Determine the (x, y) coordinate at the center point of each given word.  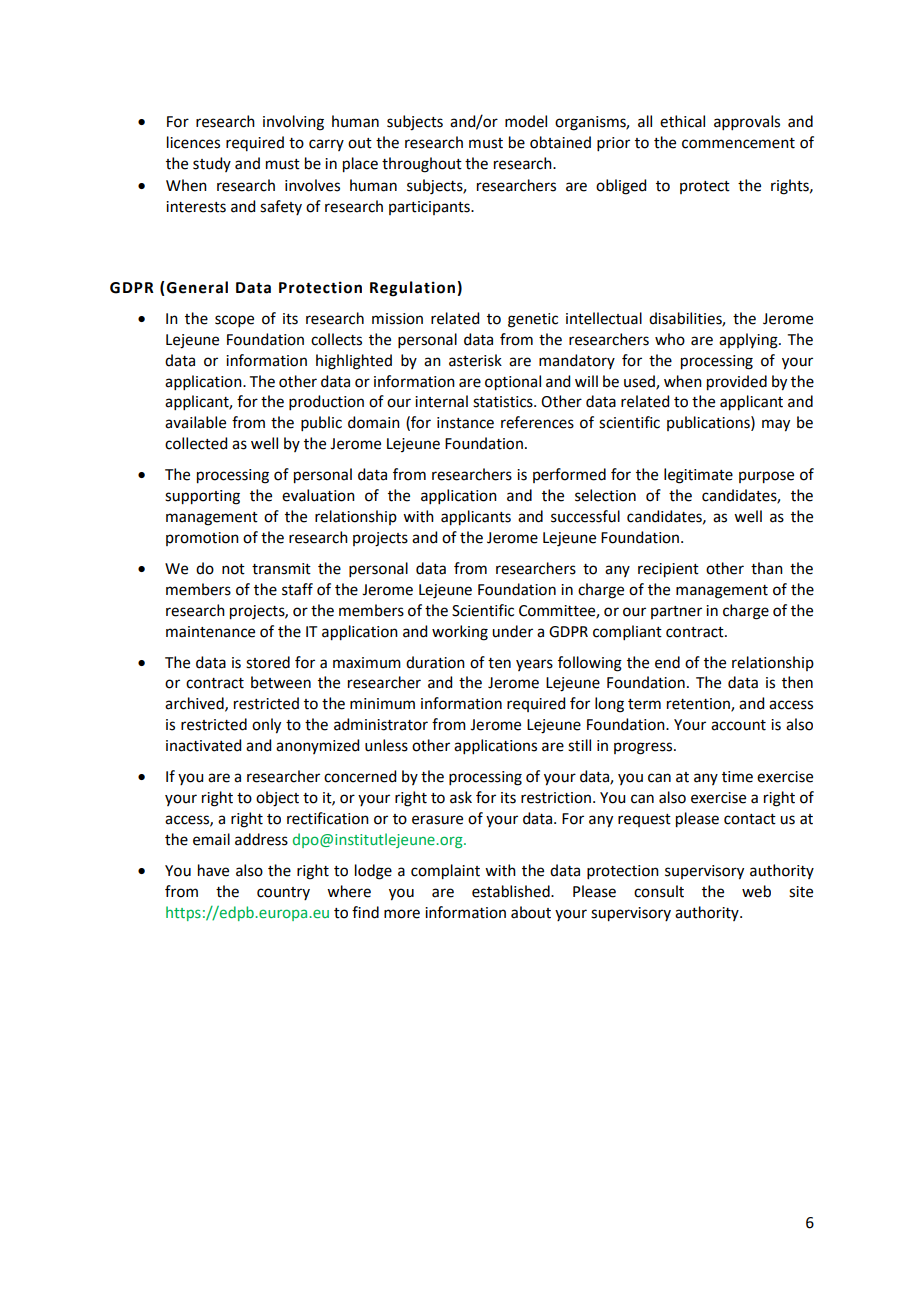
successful (585, 516)
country (283, 893)
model (526, 121)
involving (293, 123)
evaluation (318, 495)
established (512, 891)
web (756, 891)
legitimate (698, 476)
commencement (738, 143)
